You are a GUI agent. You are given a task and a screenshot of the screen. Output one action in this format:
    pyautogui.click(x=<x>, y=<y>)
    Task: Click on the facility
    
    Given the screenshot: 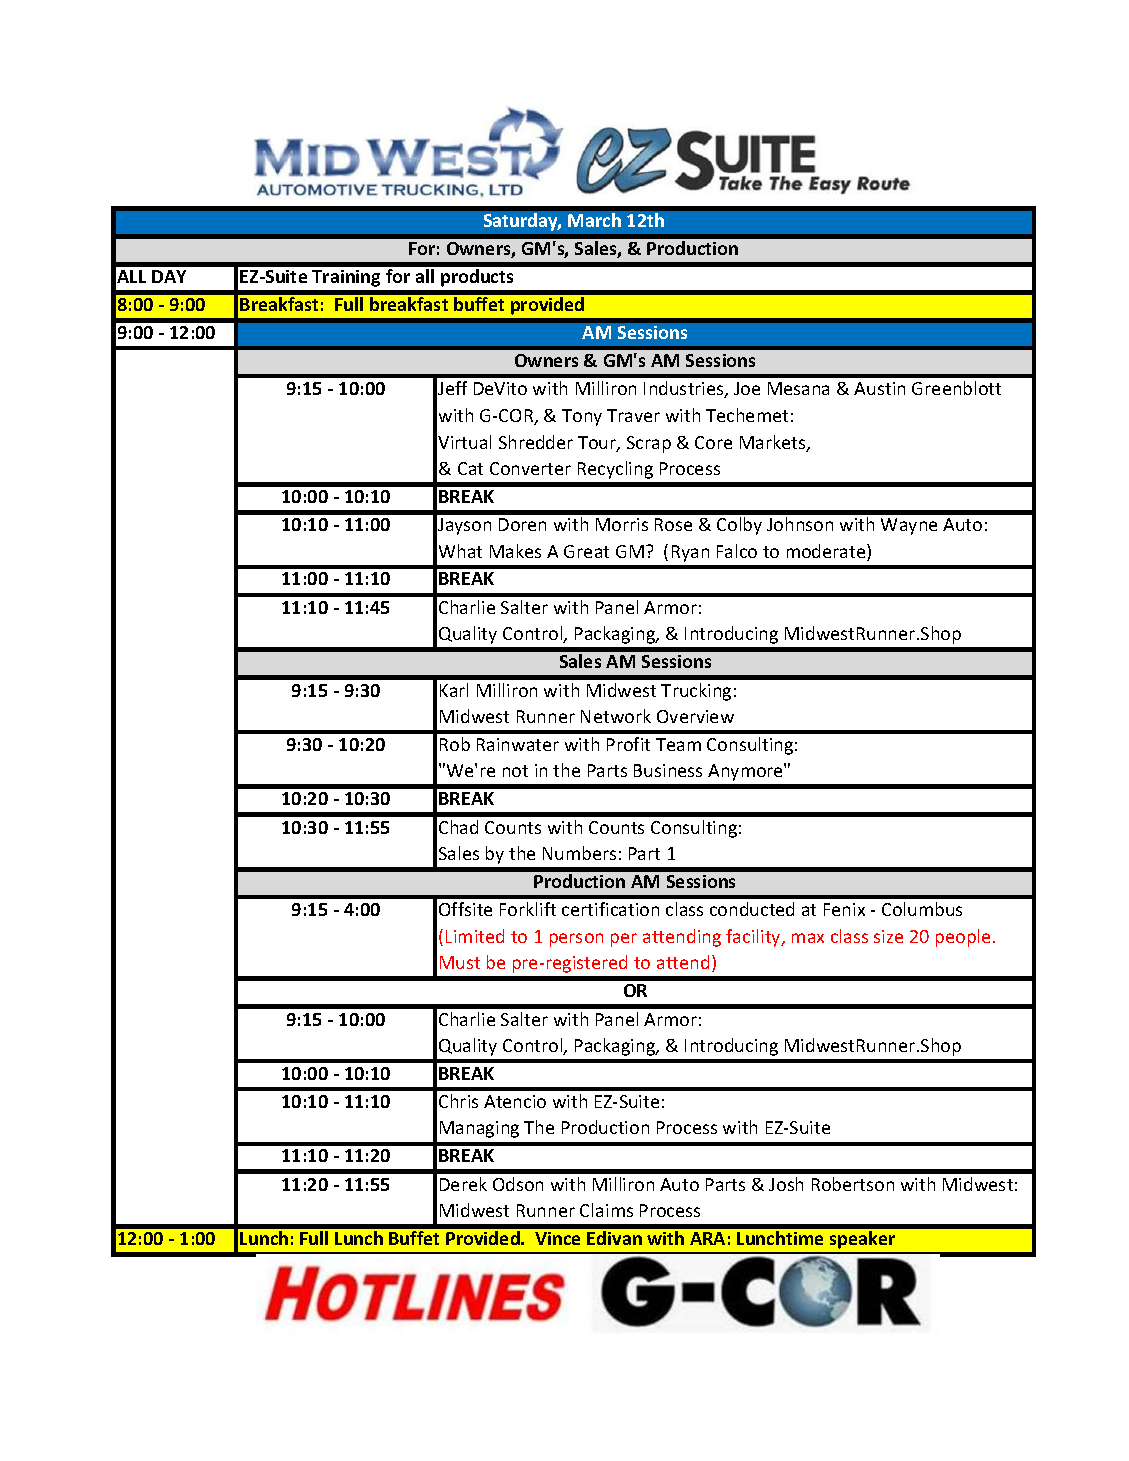 What is the action you would take?
    pyautogui.click(x=754, y=938)
